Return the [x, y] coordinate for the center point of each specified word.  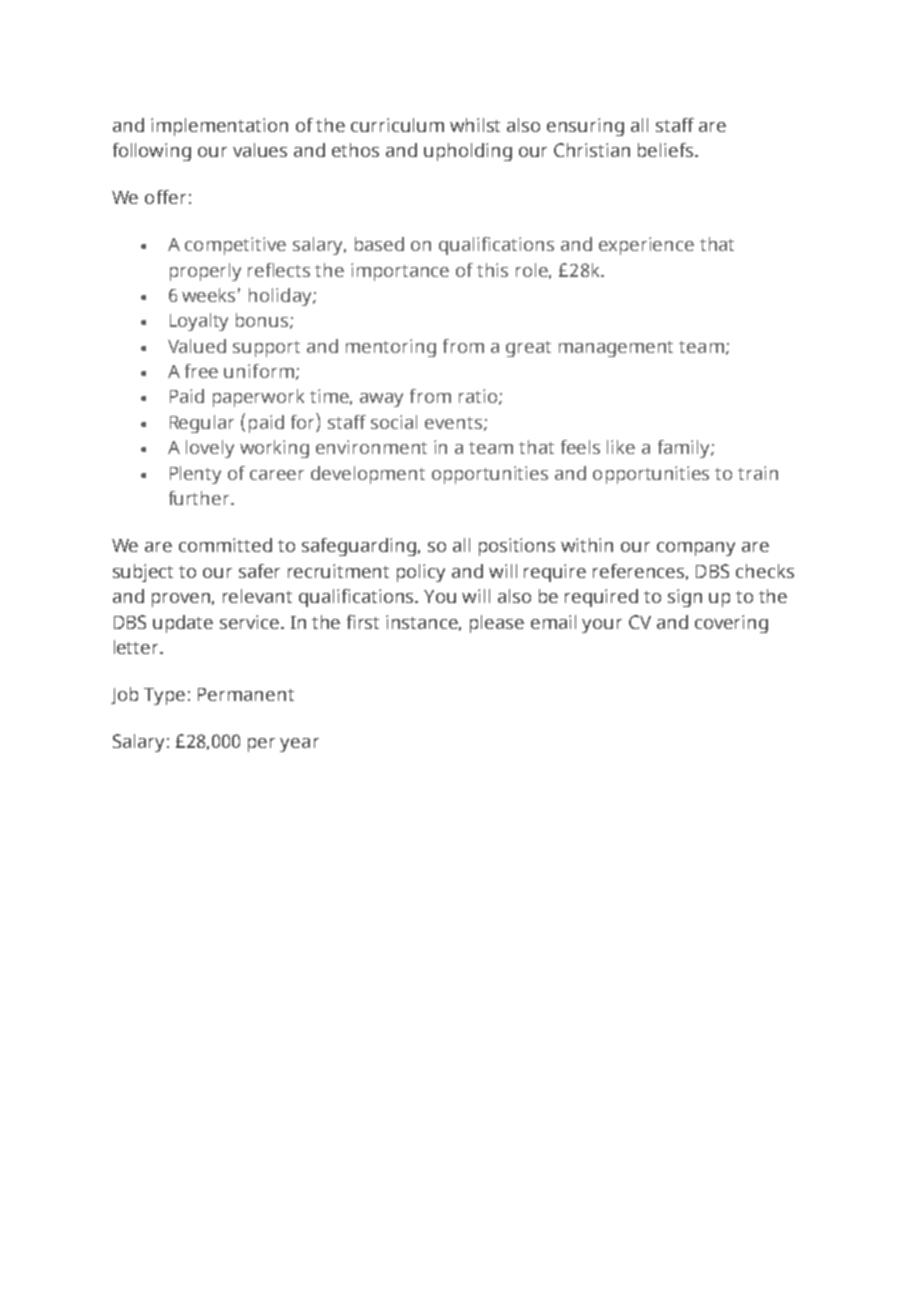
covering [731, 624]
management [616, 349]
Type [164, 696]
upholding [468, 152]
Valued [197, 346]
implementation [219, 127]
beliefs [667, 150]
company [696, 549]
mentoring [391, 348]
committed [225, 545]
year [299, 745]
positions [517, 547]
